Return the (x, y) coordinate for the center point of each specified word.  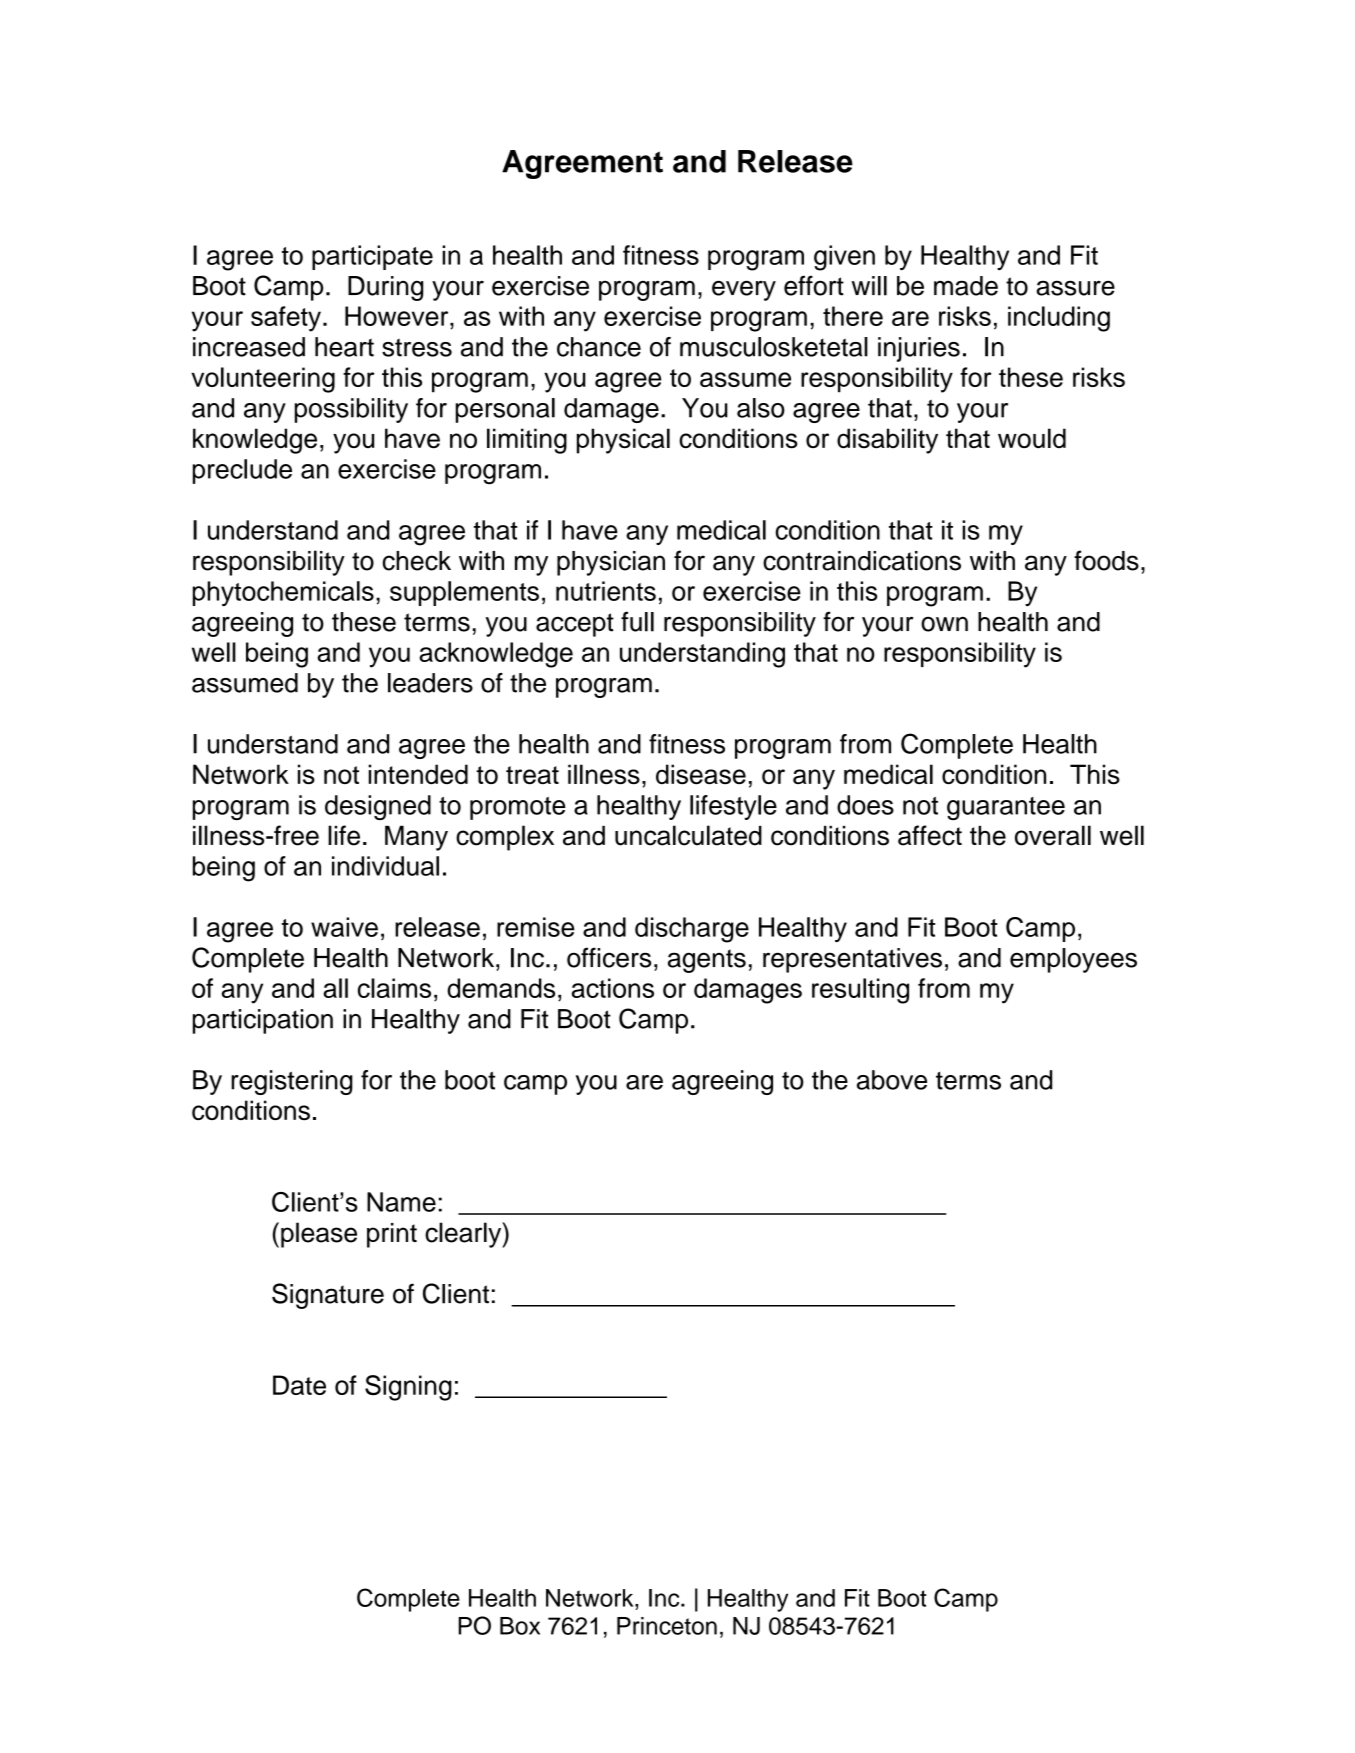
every (744, 290)
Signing (408, 1388)
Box (520, 1626)
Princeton (667, 1626)
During (385, 288)
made (966, 286)
